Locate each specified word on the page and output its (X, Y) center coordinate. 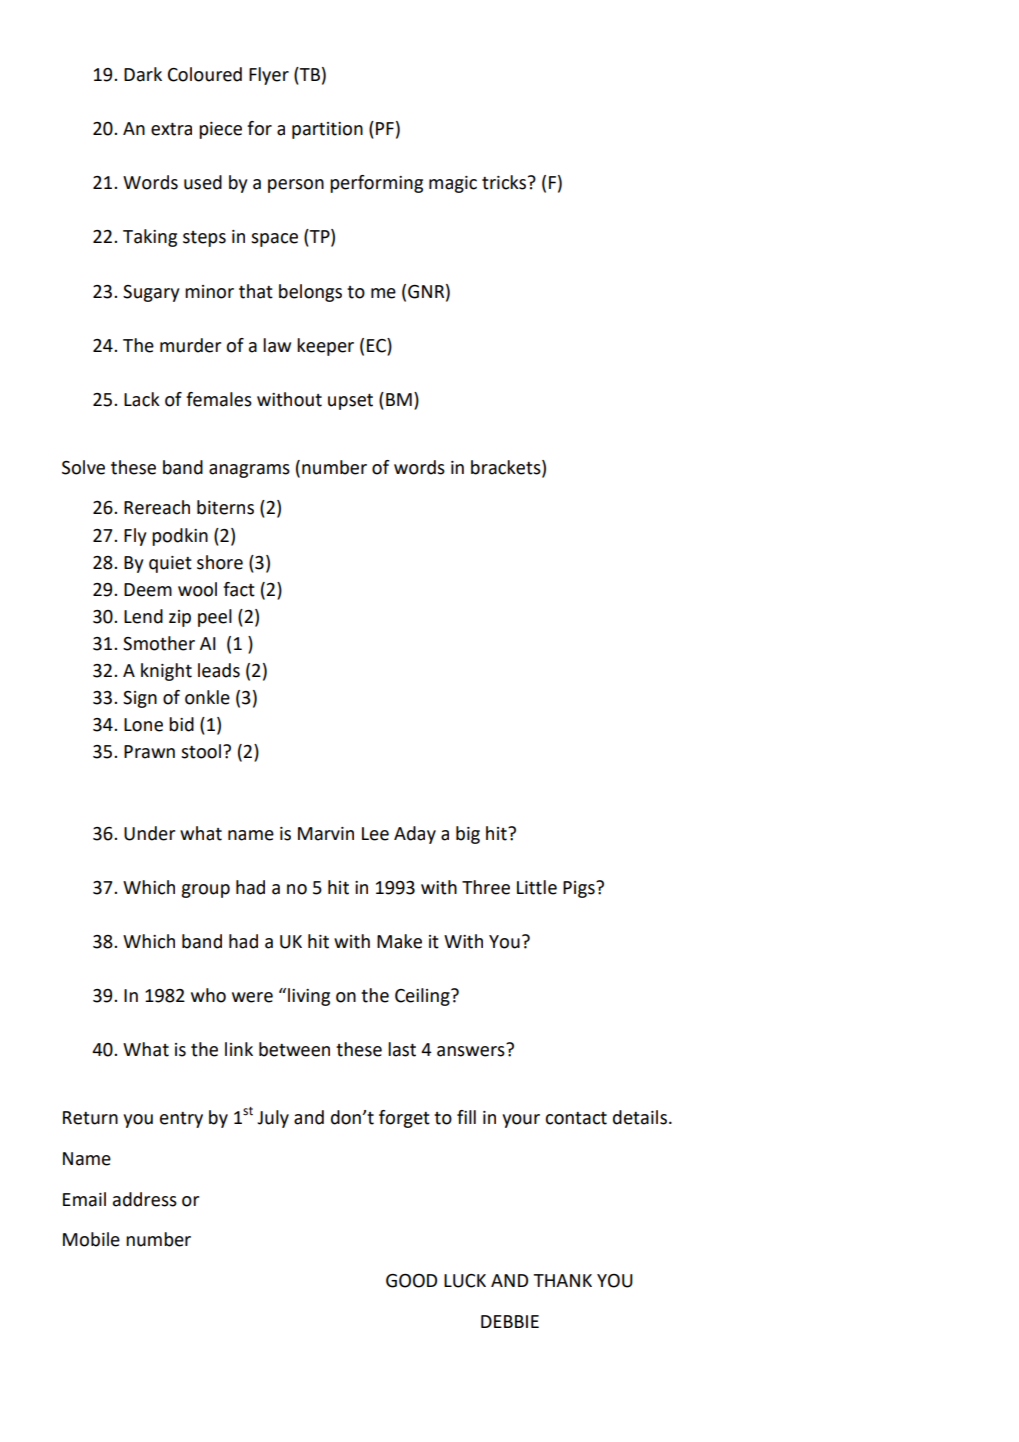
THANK (562, 1280)
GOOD (411, 1281)
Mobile (91, 1239)
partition (327, 130)
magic (453, 184)
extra (171, 129)
